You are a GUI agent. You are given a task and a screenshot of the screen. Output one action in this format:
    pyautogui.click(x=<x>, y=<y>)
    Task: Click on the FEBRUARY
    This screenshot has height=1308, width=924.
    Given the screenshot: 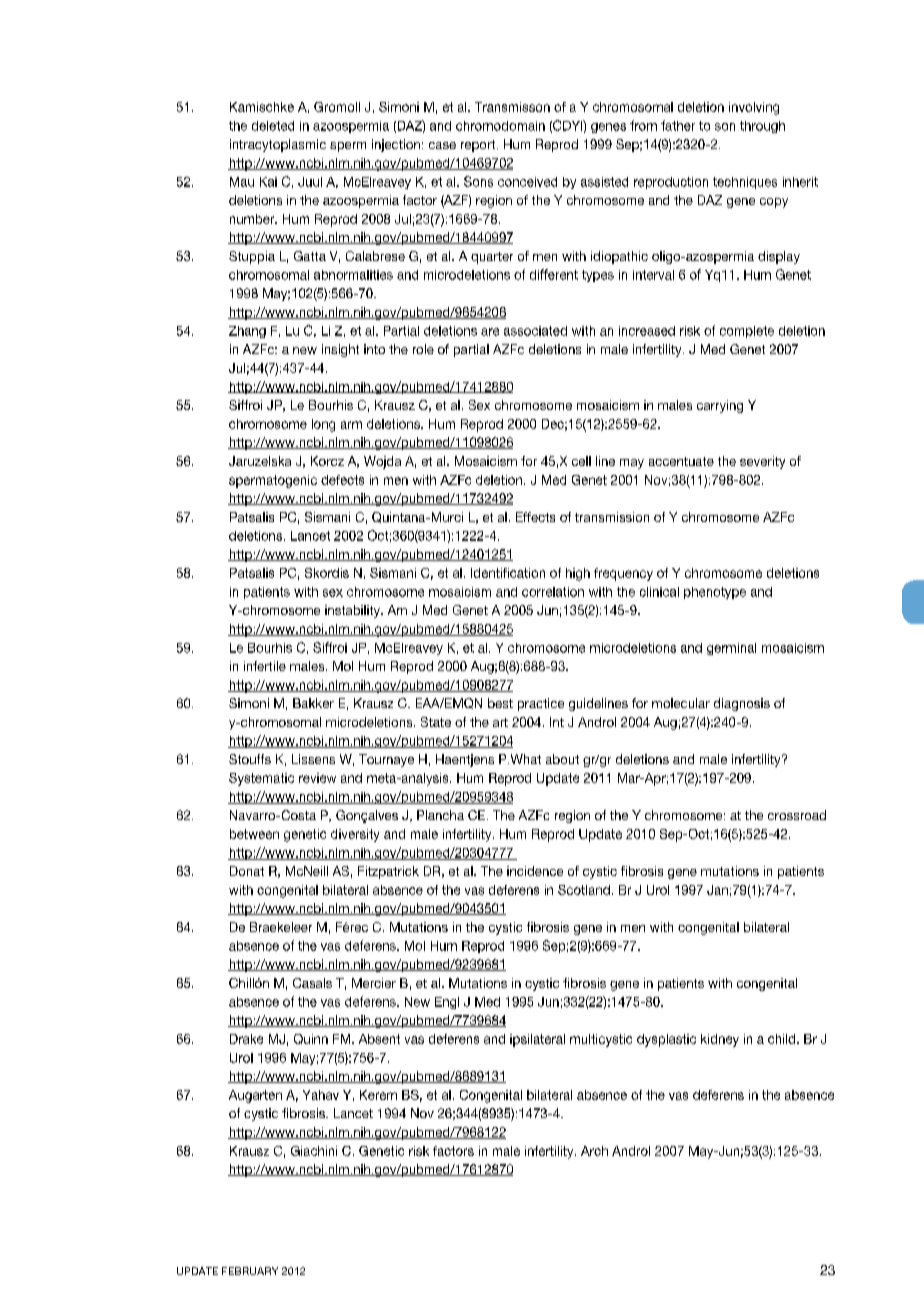 What is the action you would take?
    pyautogui.click(x=250, y=1271)
